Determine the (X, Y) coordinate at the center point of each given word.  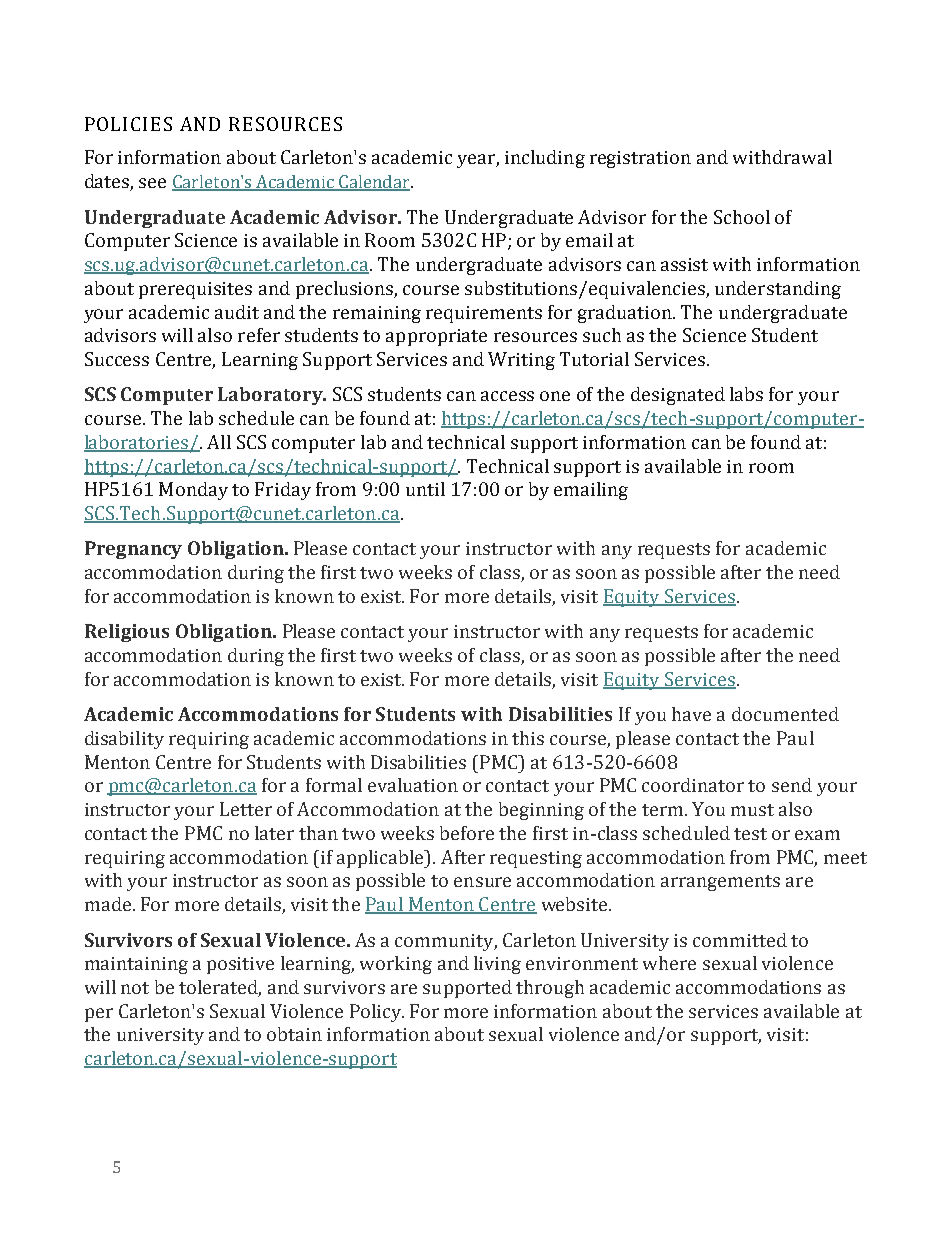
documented (785, 714)
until (425, 489)
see (152, 183)
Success (117, 359)
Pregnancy (133, 550)
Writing (521, 361)
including (545, 159)
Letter (246, 809)
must (752, 810)
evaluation (413, 785)
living (497, 965)
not (135, 988)
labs (746, 394)
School (742, 217)
